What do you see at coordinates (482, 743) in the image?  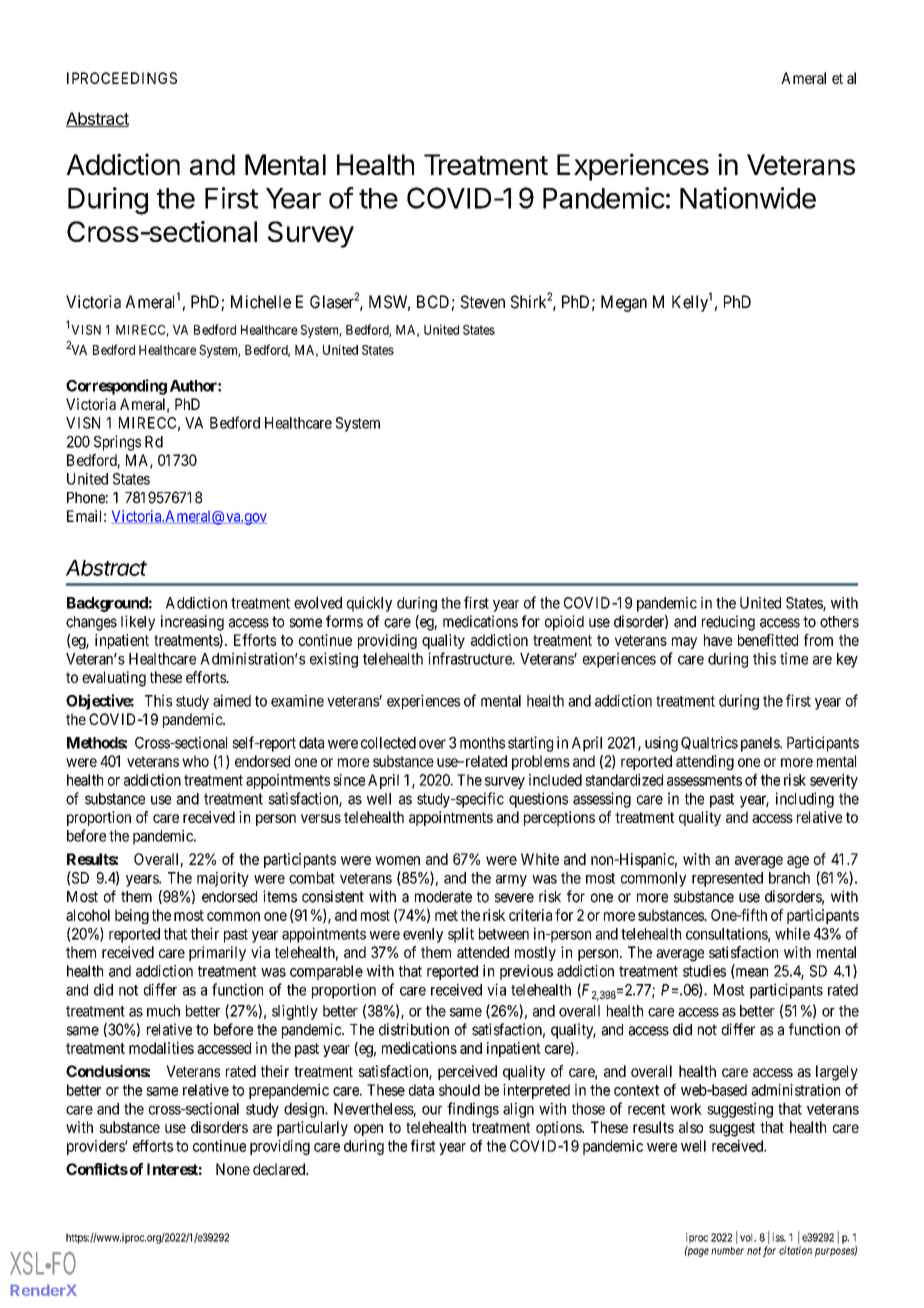 I see `months` at bounding box center [482, 743].
